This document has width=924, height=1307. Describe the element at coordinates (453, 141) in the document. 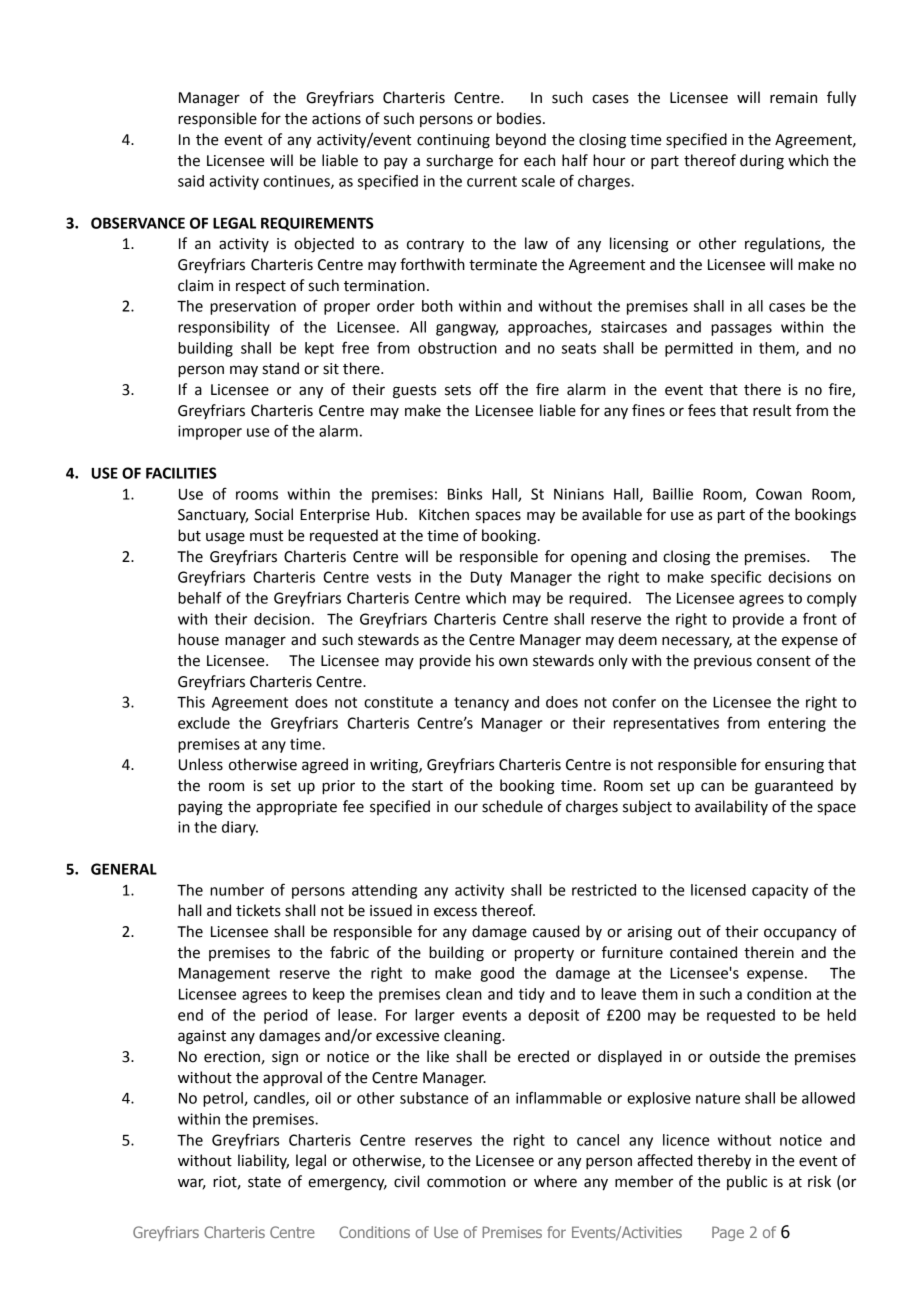

I see `continuing` at that location.
